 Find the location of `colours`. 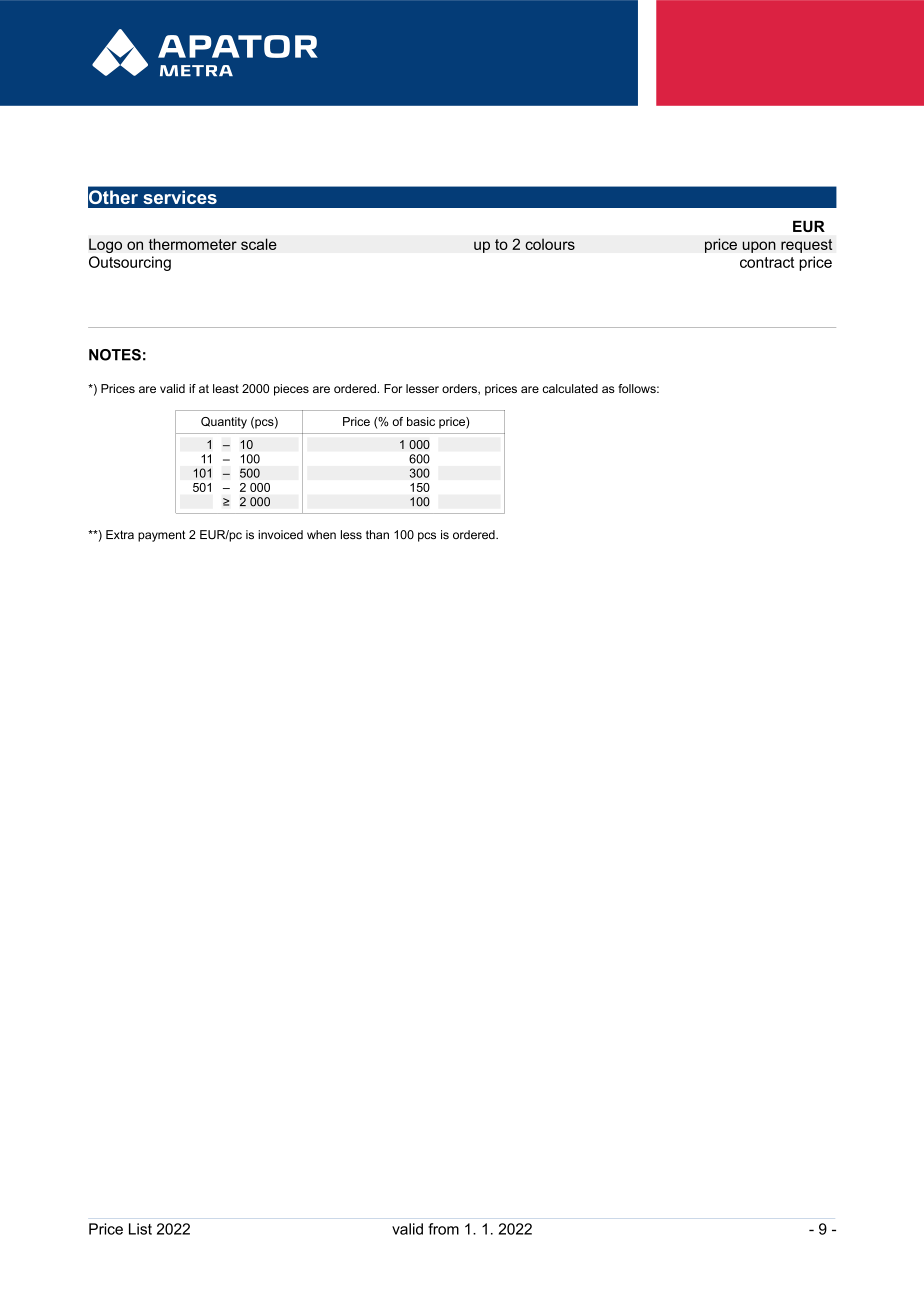

colours is located at coordinates (550, 244).
